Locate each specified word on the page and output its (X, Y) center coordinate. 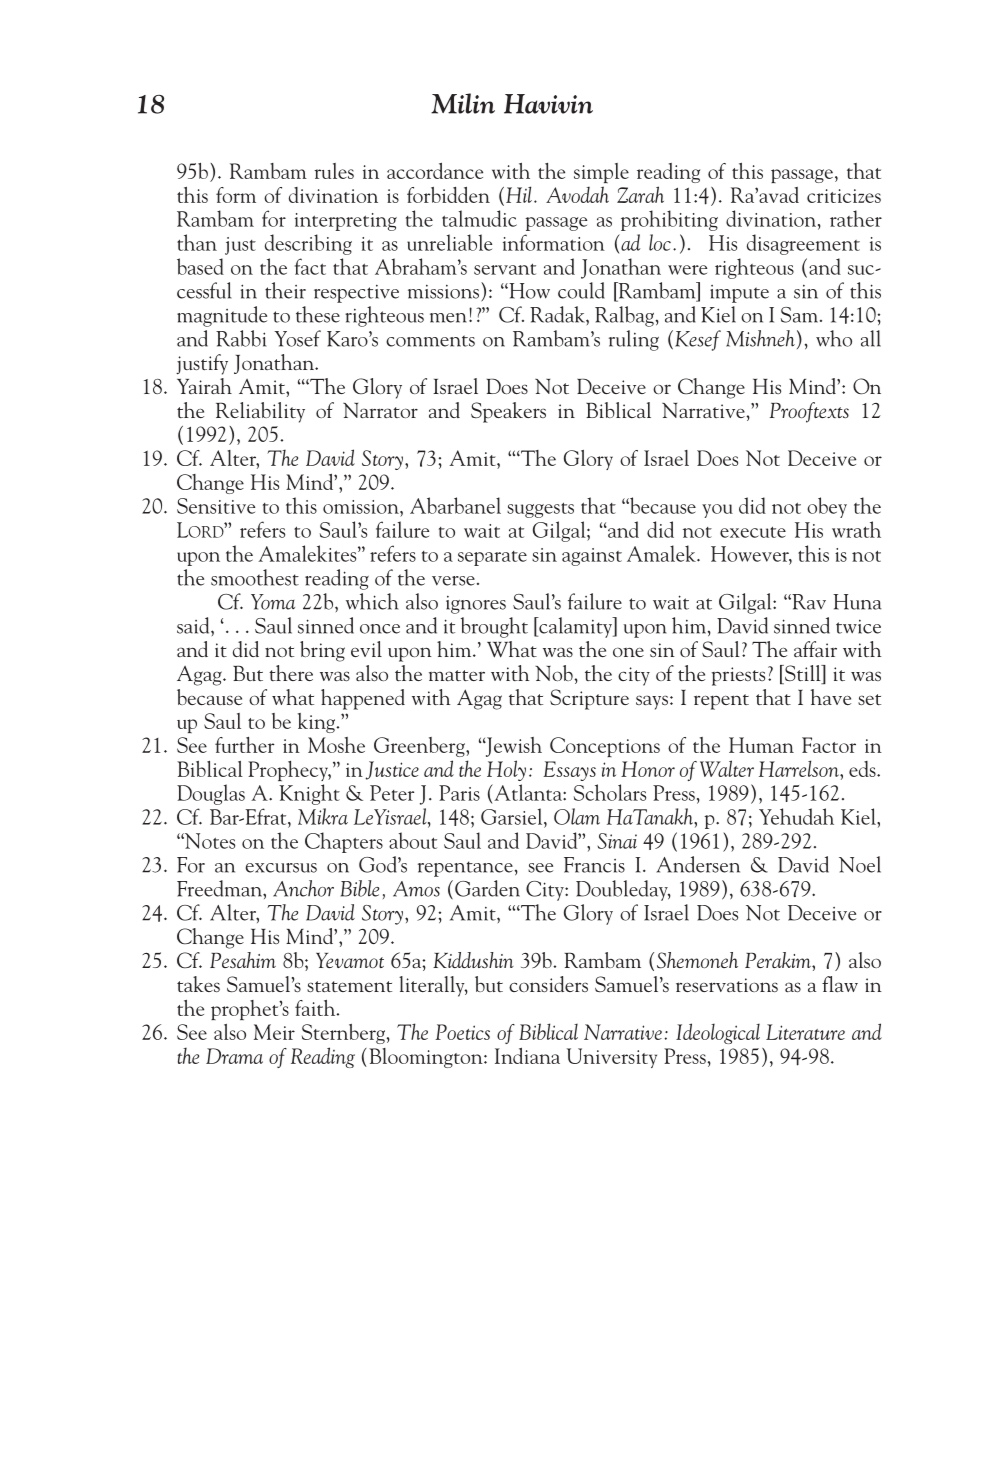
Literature (805, 1032)
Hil (519, 194)
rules (334, 171)
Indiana (527, 1056)
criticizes (844, 196)
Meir (274, 1032)
